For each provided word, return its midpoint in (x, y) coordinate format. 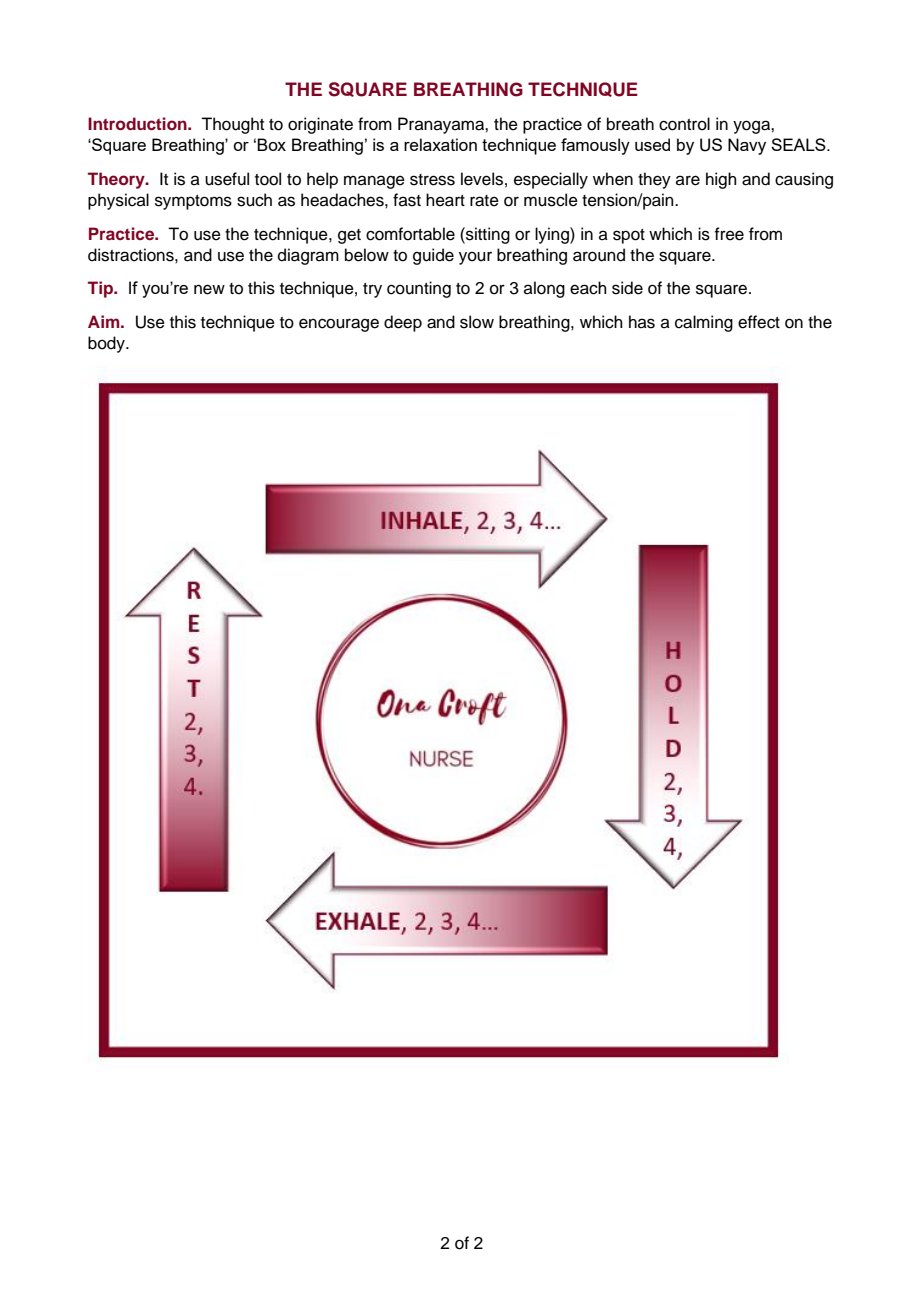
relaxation (440, 144)
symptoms (193, 202)
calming (704, 323)
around (599, 255)
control (684, 124)
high (721, 180)
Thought (232, 125)
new (209, 289)
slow (477, 322)
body (107, 344)
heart (445, 200)
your (475, 258)
